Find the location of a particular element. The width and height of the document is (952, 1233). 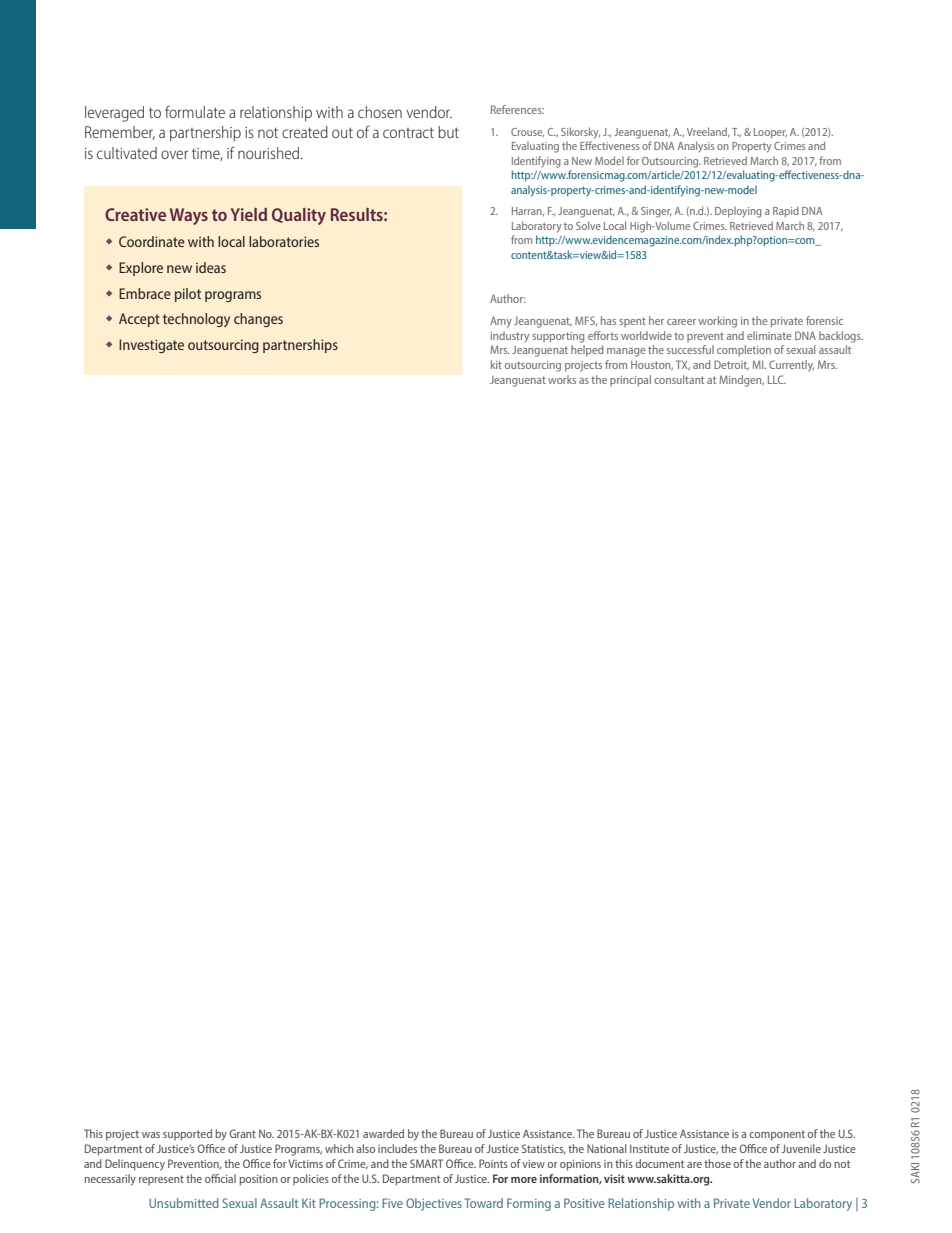

those is located at coordinates (717, 1163).
